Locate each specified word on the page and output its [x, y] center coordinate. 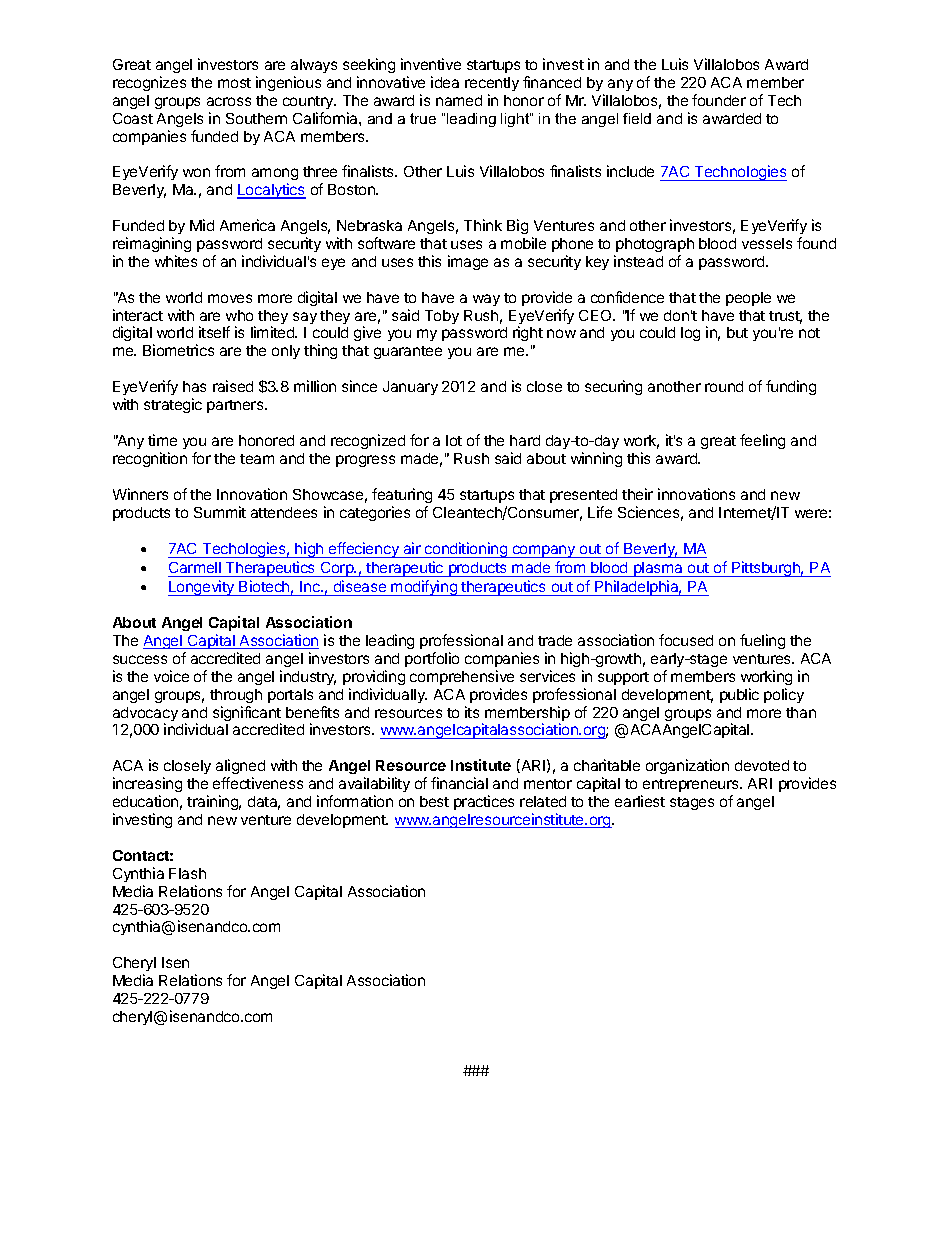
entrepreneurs [692, 785]
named [459, 100]
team [257, 459]
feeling [762, 441]
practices [484, 802]
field [637, 118]
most [234, 83]
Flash [187, 873]
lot [454, 440]
